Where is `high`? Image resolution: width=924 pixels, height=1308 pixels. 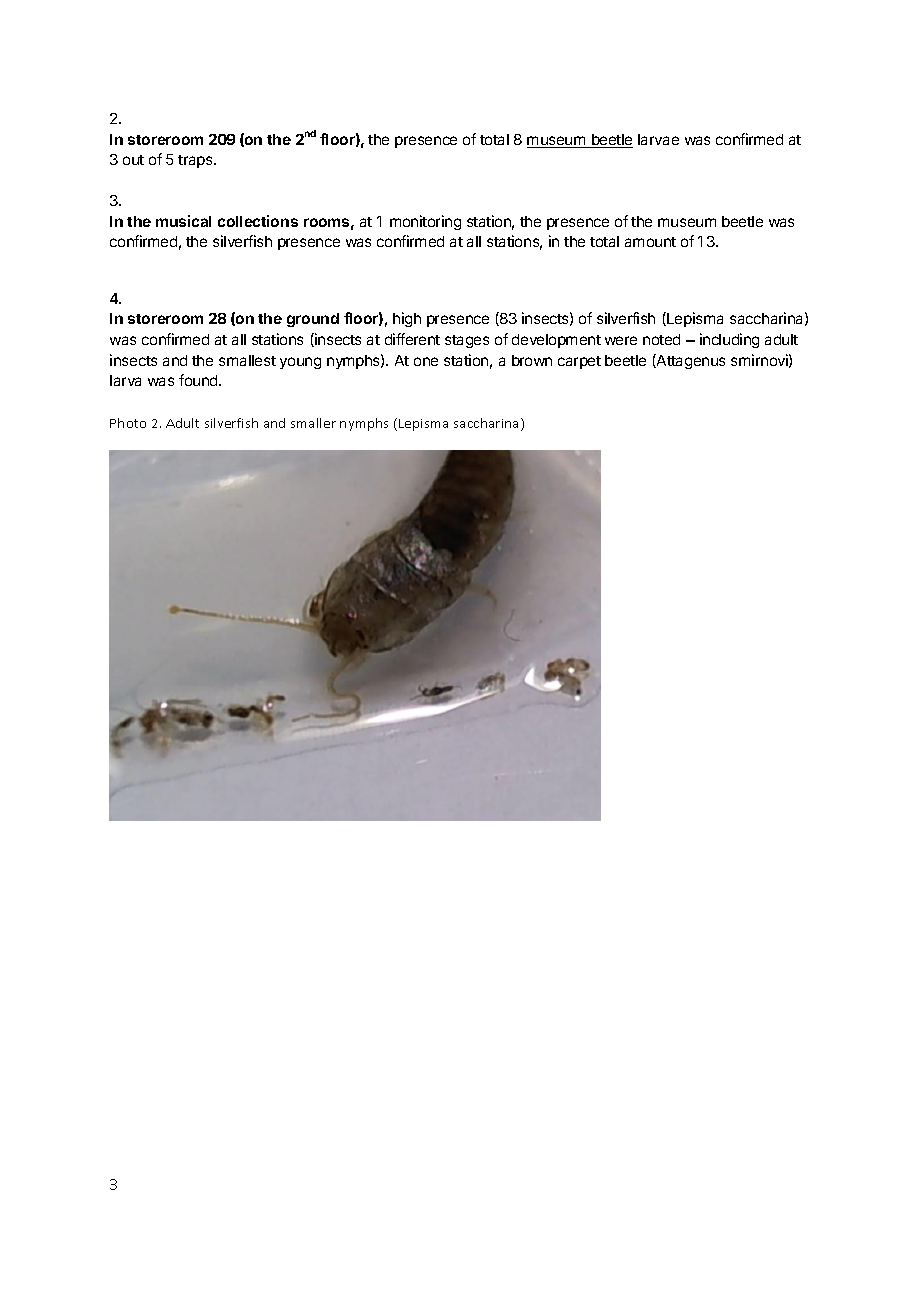 high is located at coordinates (407, 319).
